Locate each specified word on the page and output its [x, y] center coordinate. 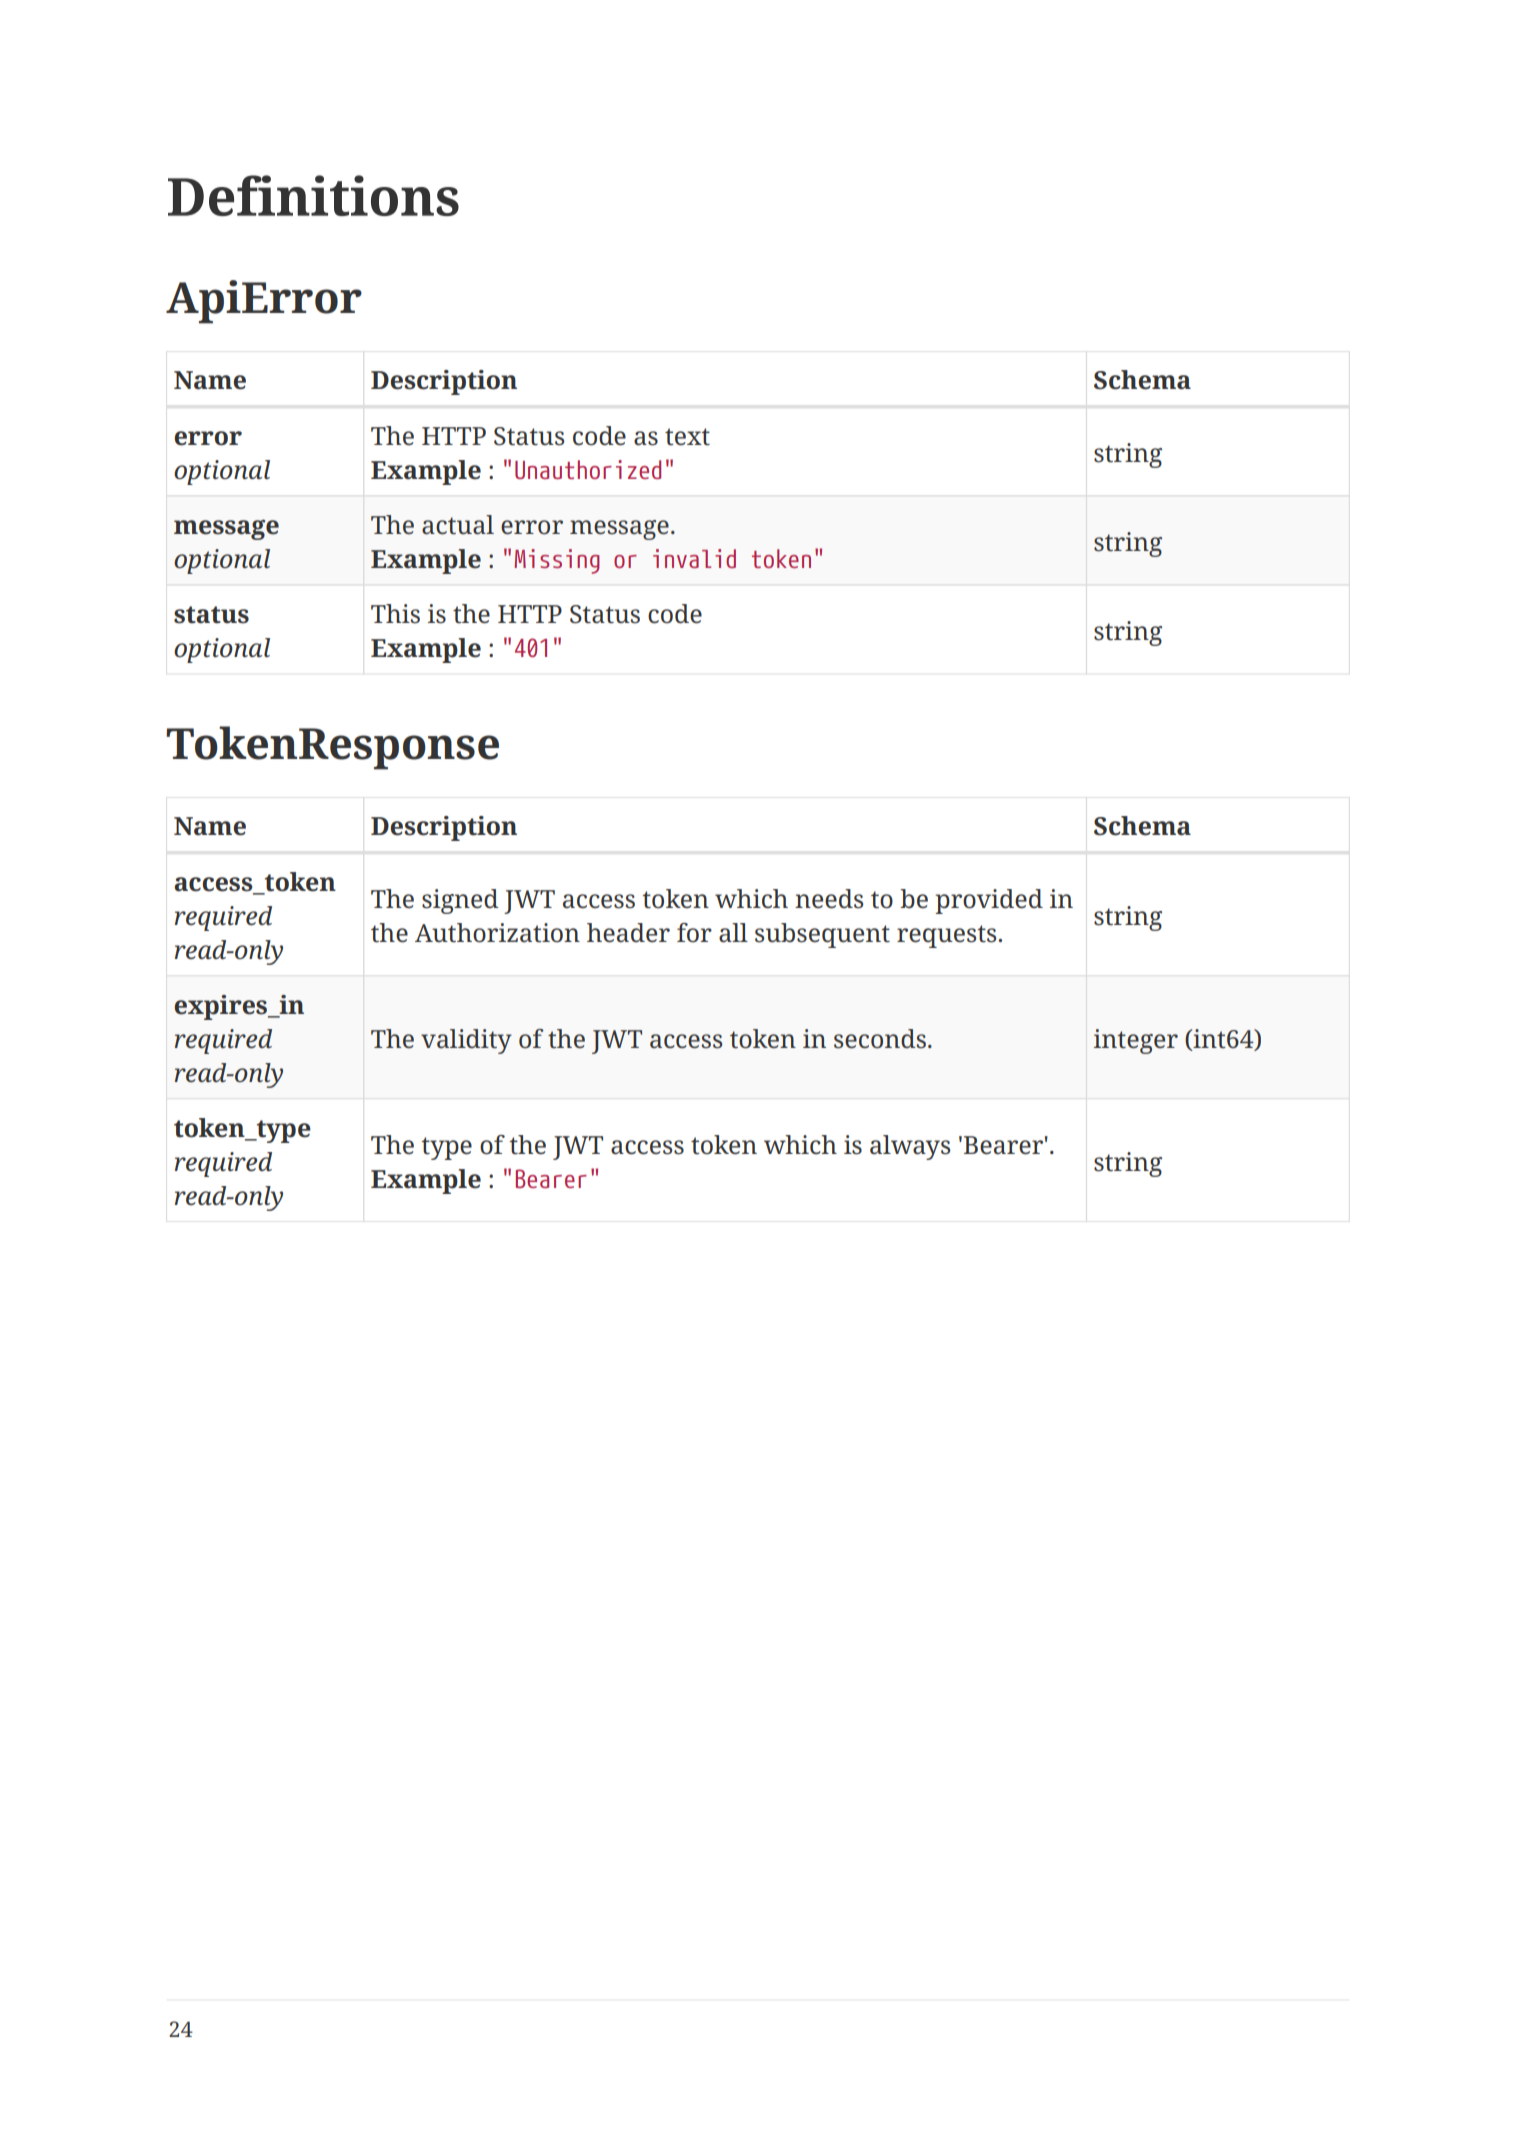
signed [460, 901]
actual [458, 525]
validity [466, 1041]
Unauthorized [588, 469]
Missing [557, 561]
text [687, 437]
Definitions [313, 195]
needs [829, 899]
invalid [694, 558]
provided [989, 901]
